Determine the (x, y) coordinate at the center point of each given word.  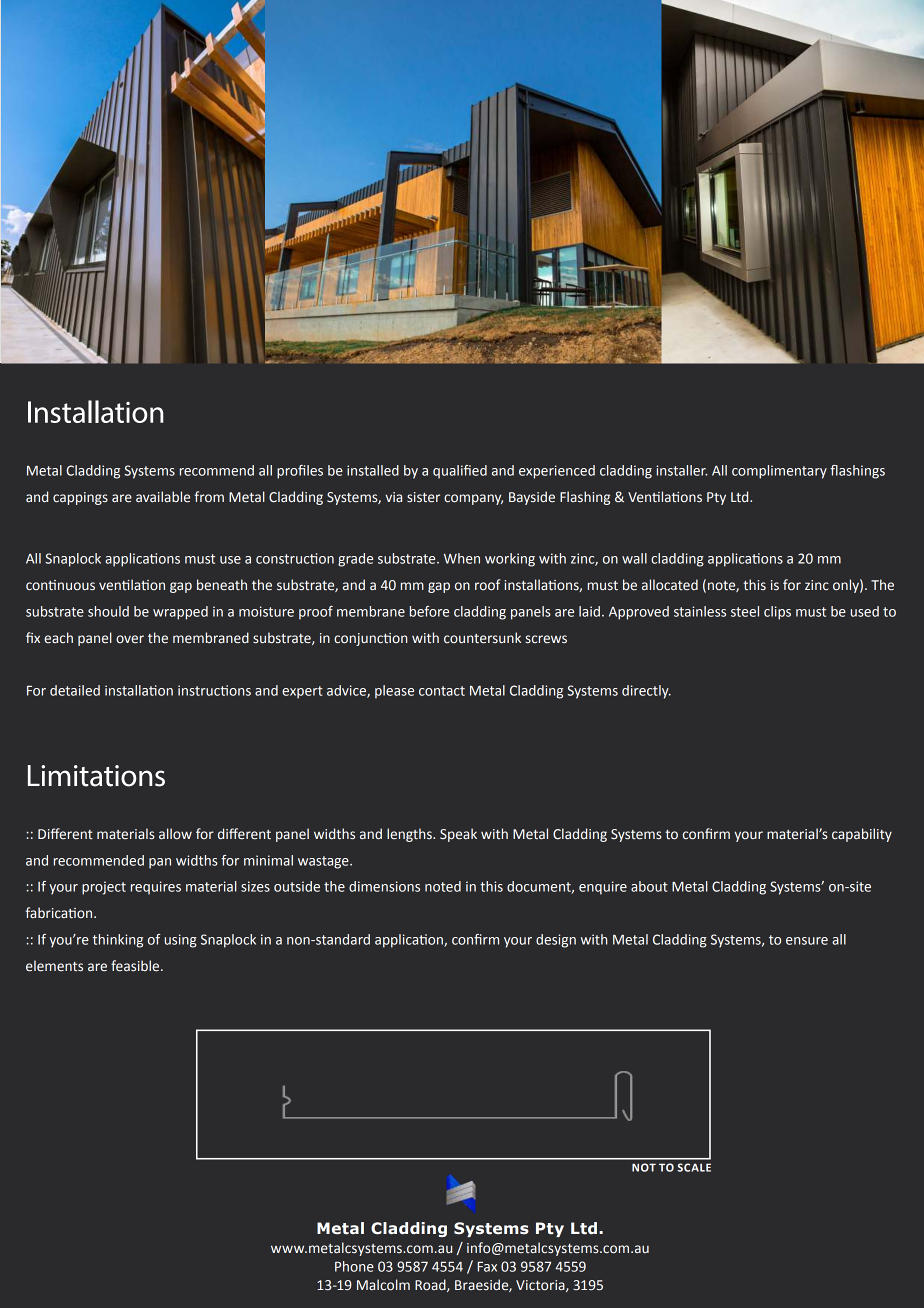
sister (423, 497)
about (649, 886)
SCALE (694, 1167)
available (163, 497)
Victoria (541, 1286)
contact (442, 691)
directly (646, 692)
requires (156, 888)
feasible (136, 966)
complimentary (779, 472)
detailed (75, 690)
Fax (487, 1267)
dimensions (384, 886)
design (556, 941)
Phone (354, 1266)
